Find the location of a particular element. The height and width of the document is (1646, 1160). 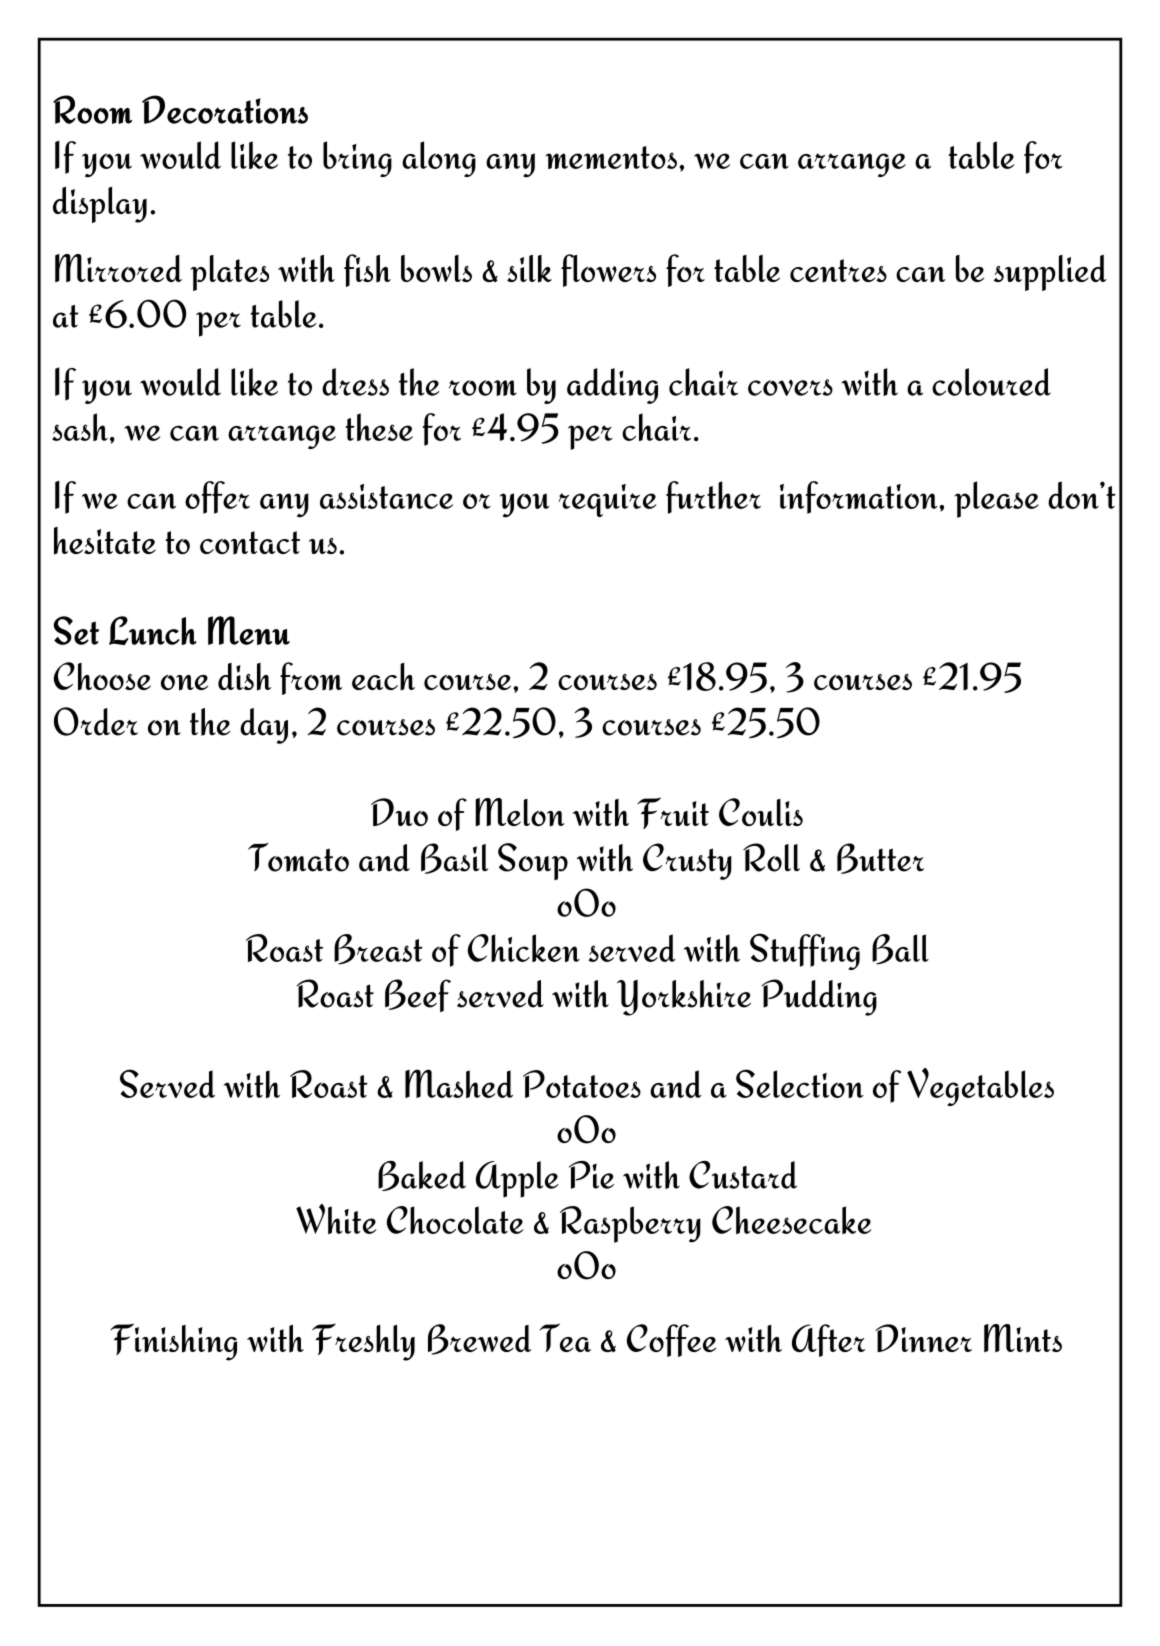

Tea is located at coordinates (565, 1337).
